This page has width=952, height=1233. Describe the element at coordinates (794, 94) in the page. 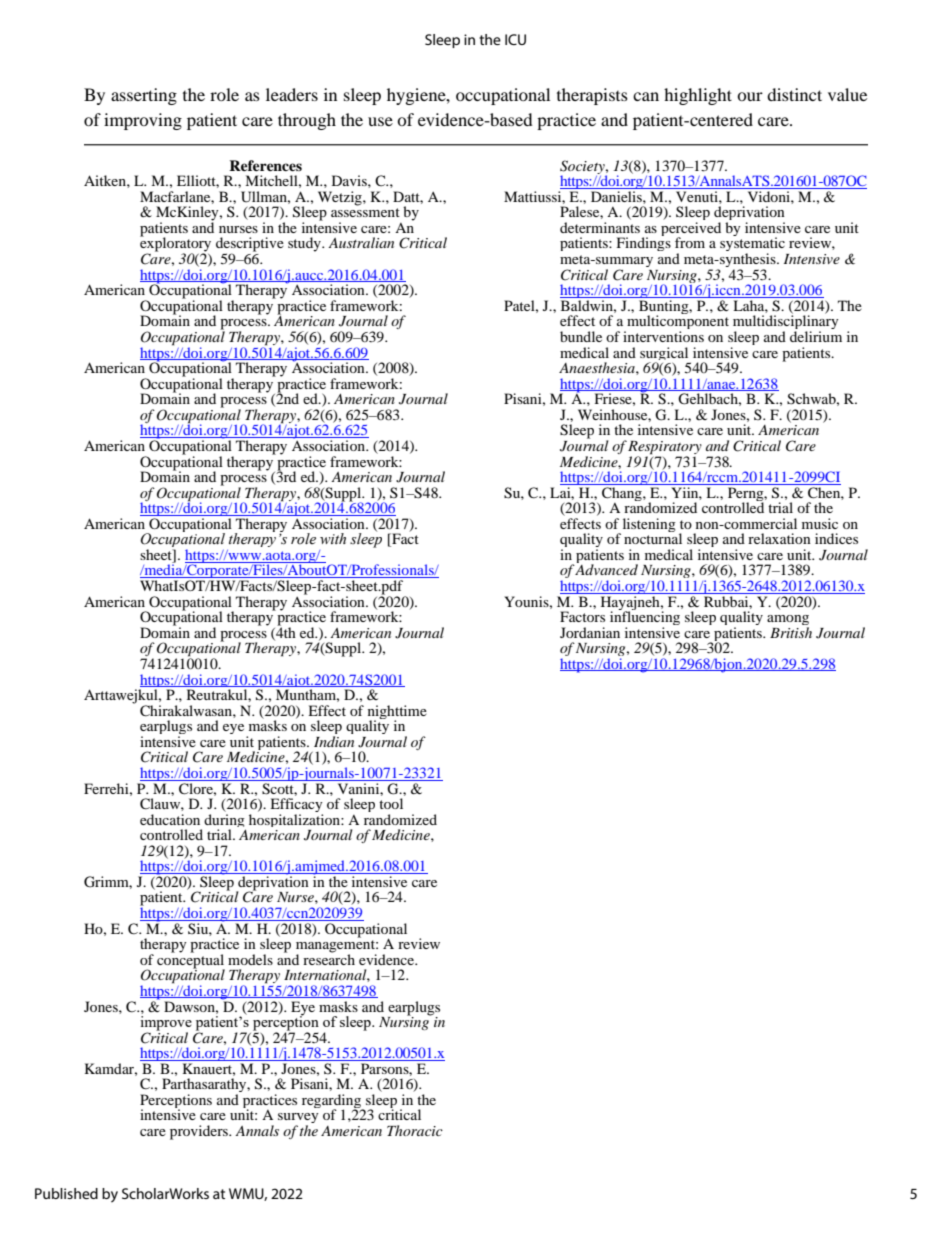

I see `distinct` at that location.
